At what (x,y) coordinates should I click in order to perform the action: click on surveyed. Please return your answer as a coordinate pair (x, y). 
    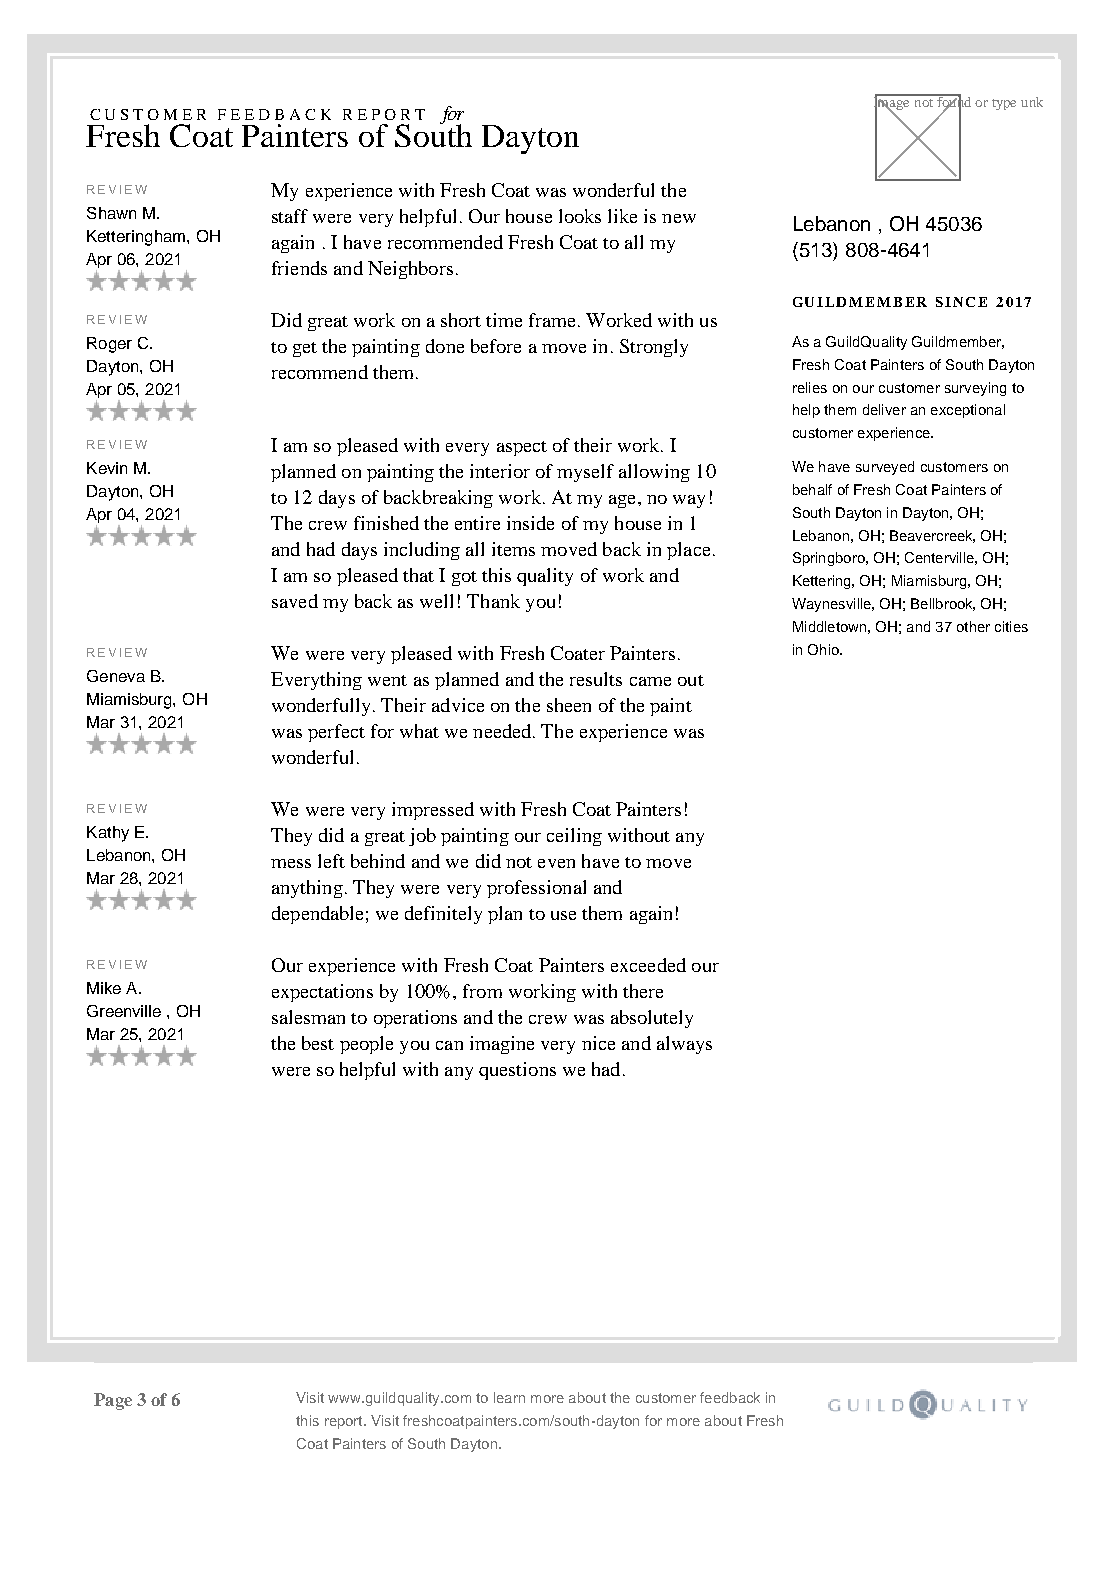
    Looking at the image, I should click on (885, 468).
